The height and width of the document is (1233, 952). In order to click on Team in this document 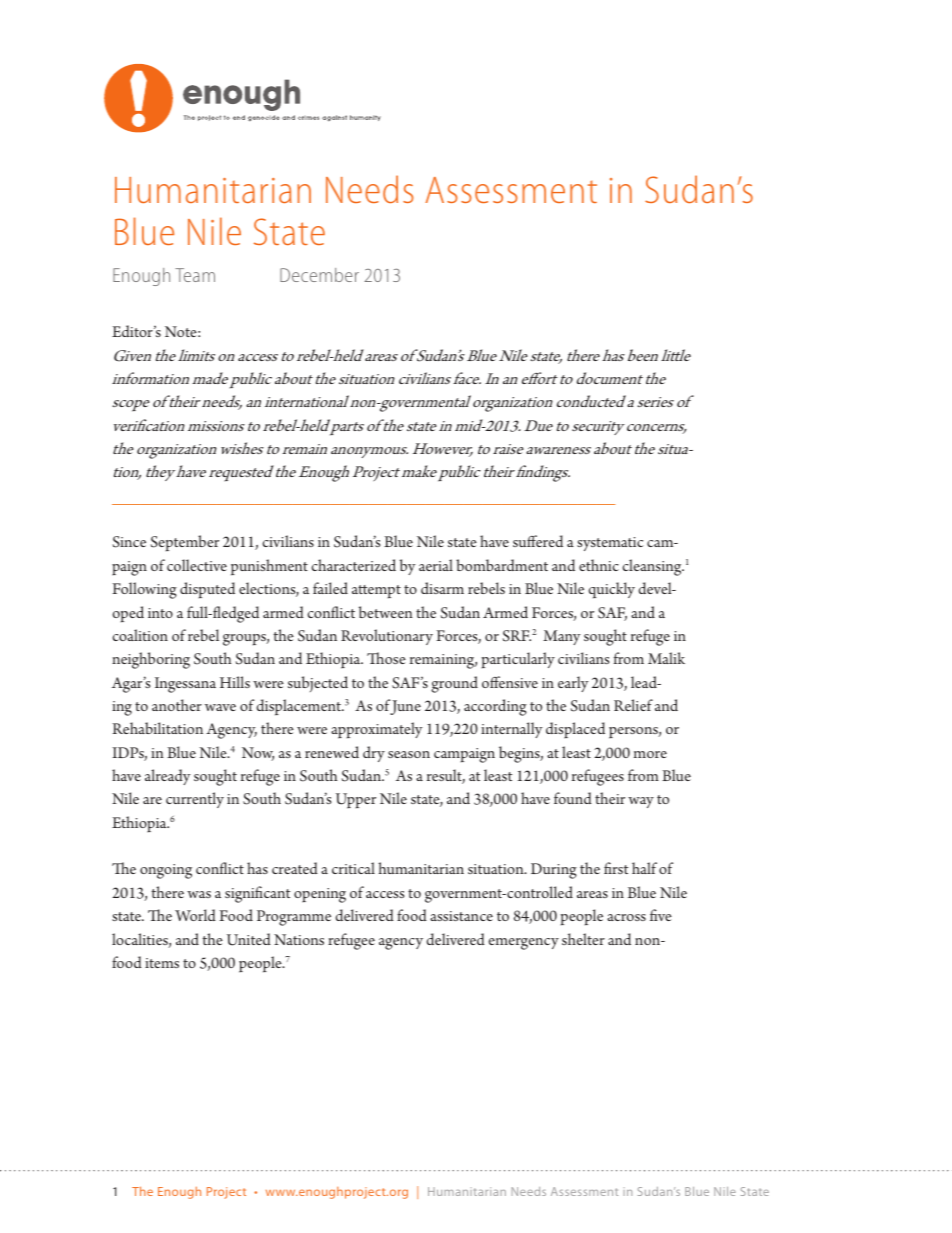, I will do `click(195, 275)`.
